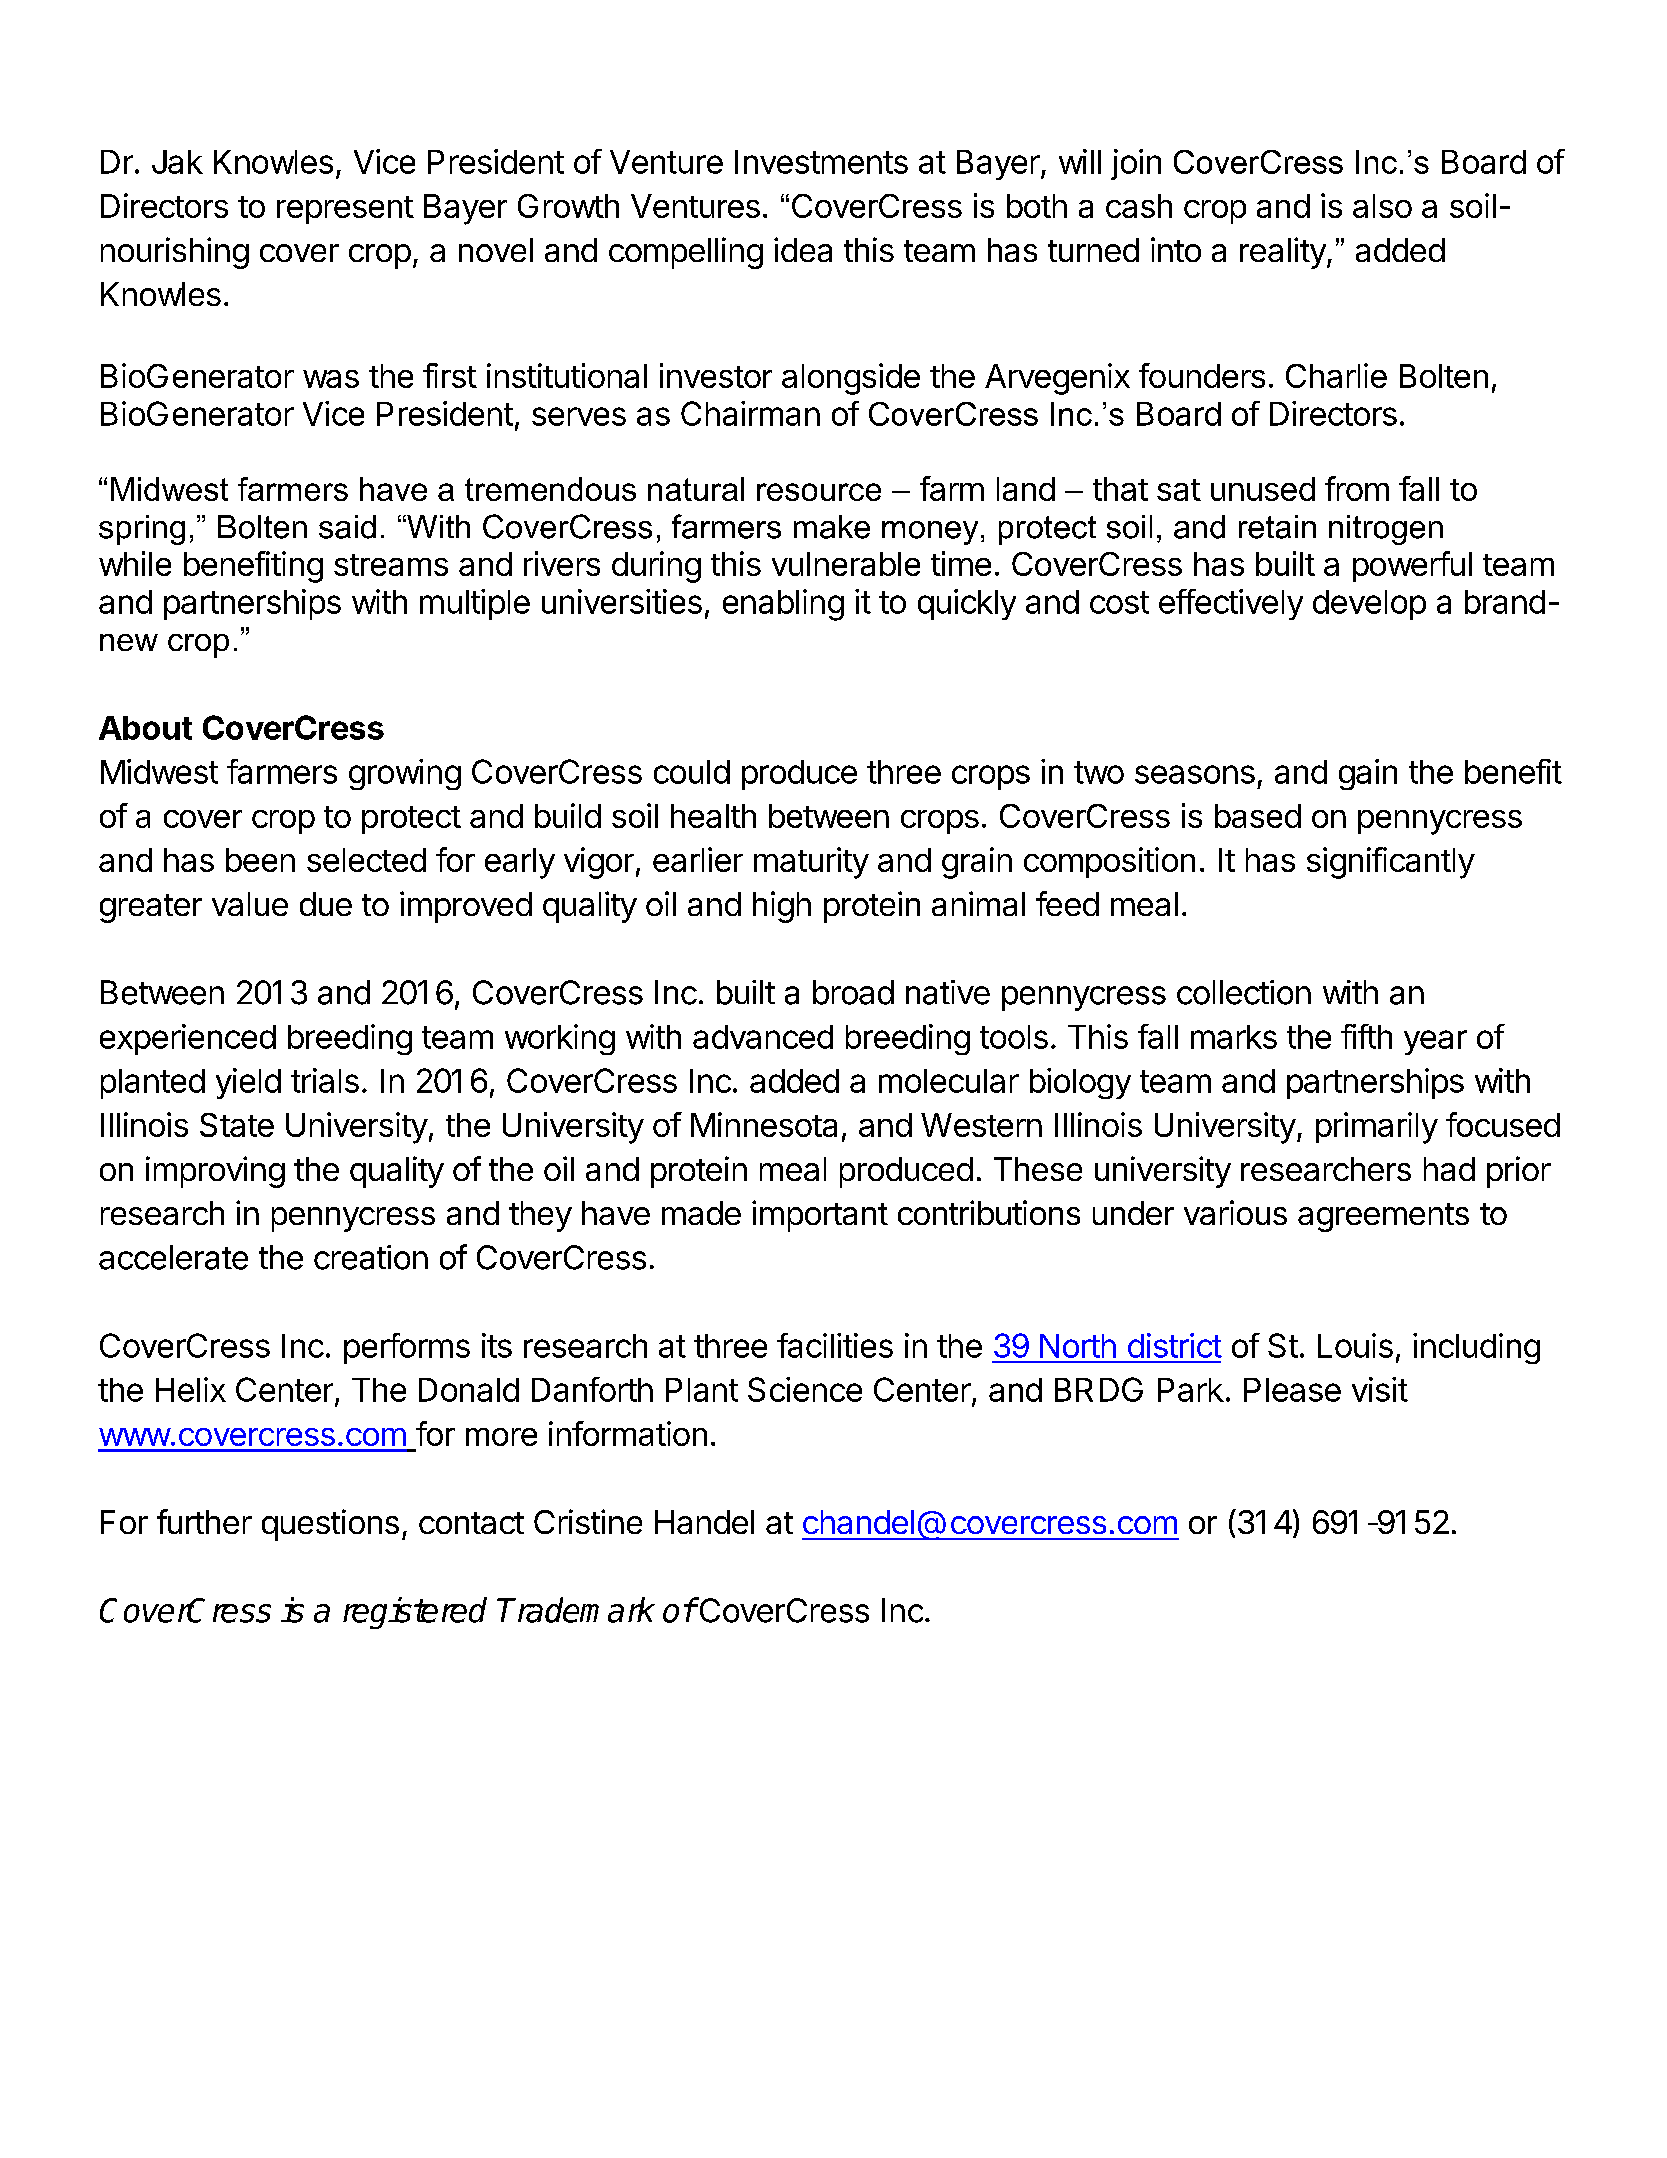  Describe the element at coordinates (628, 1433) in the screenshot. I see `information` at that location.
